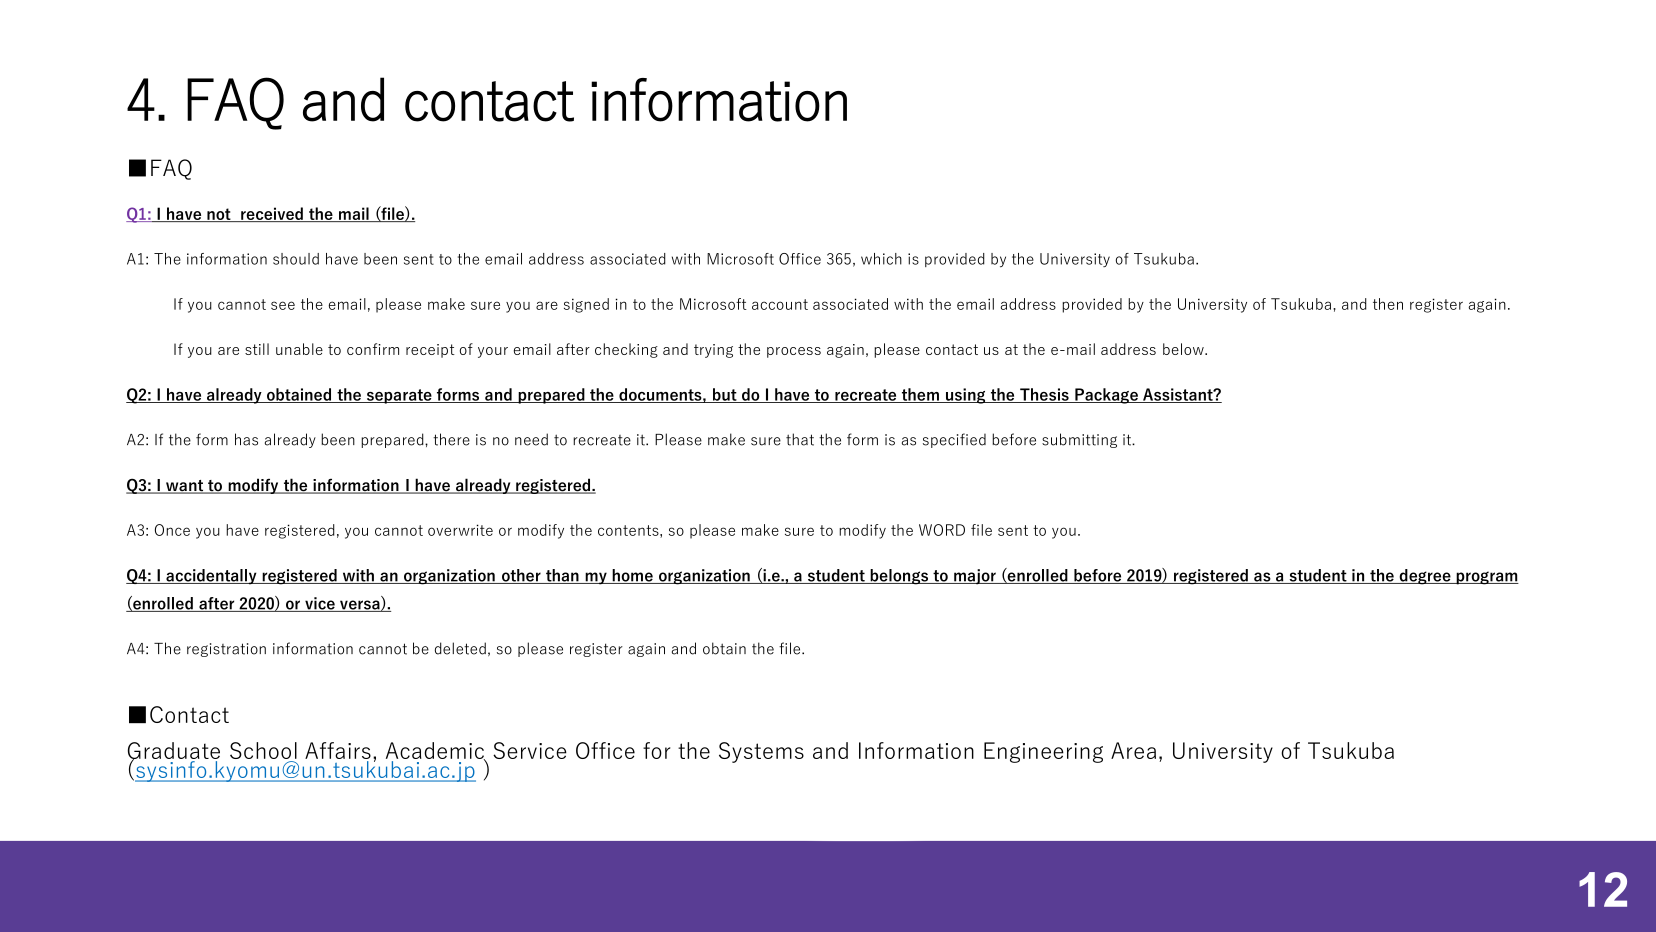 This screenshot has width=1656, height=932. I want to click on accidentally, so click(211, 577).
